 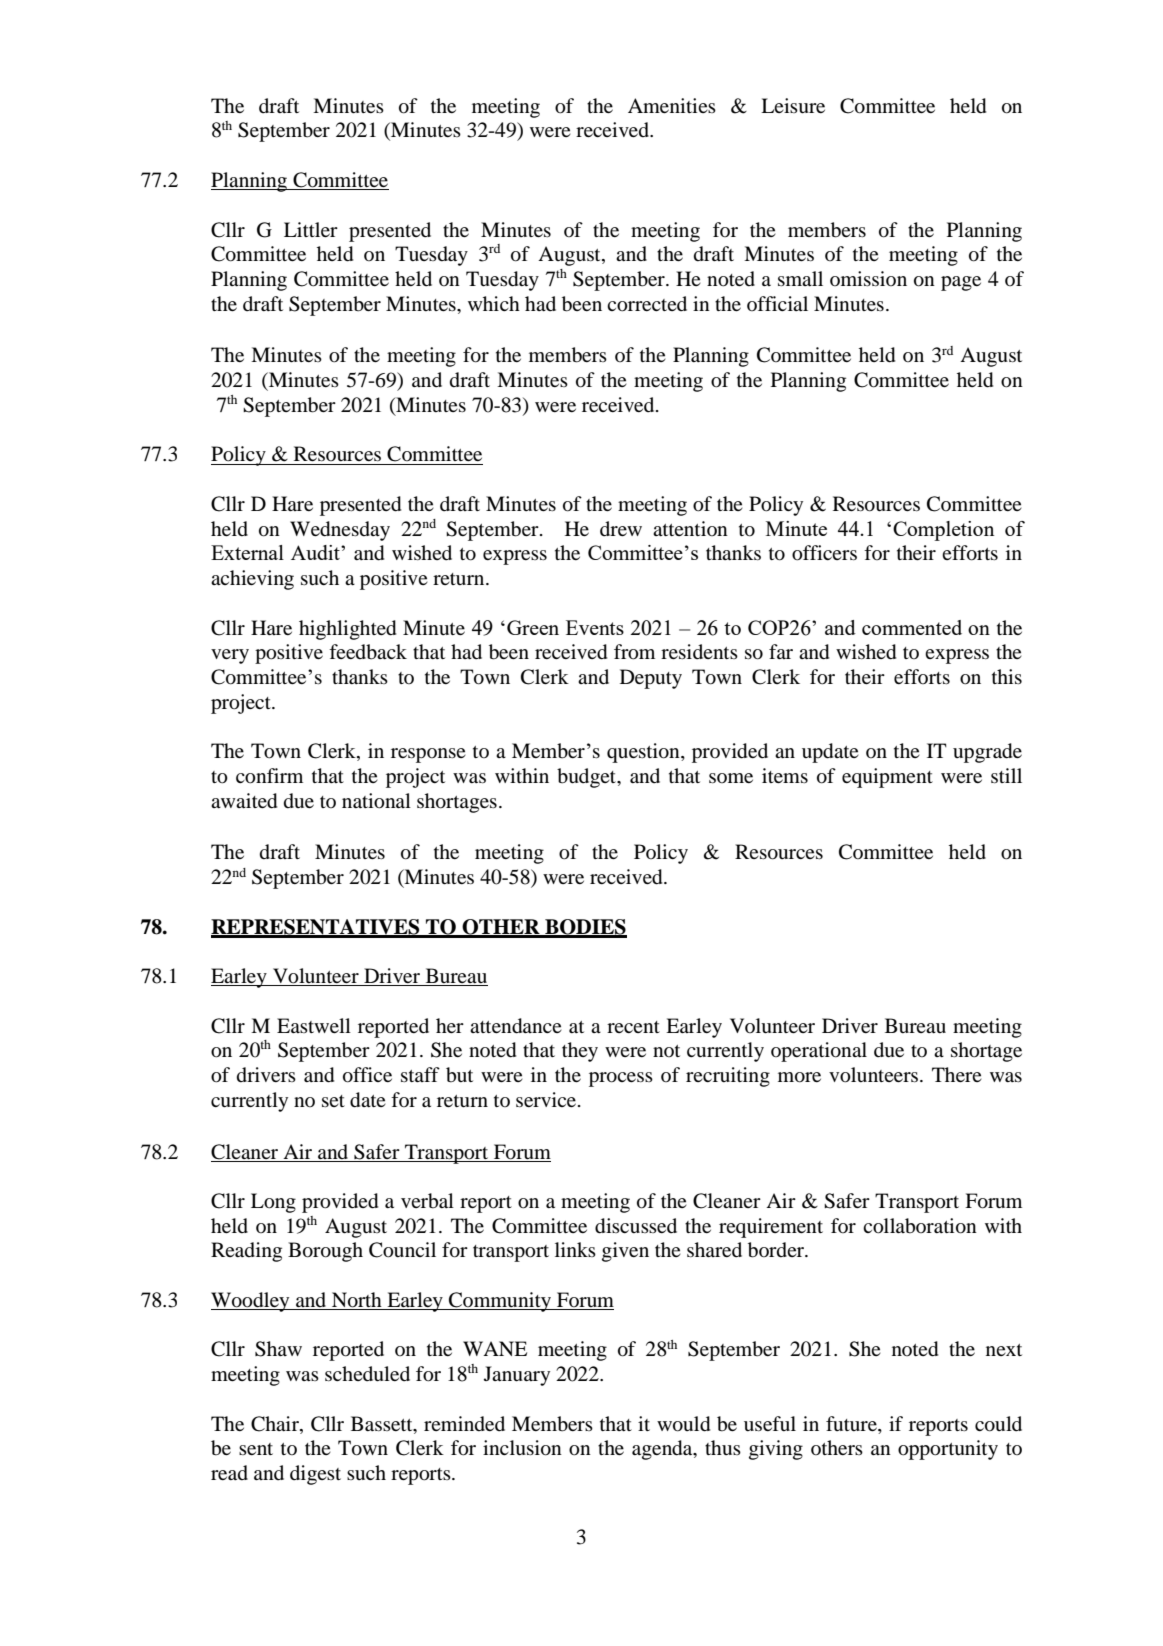 I want to click on Amenities, so click(x=672, y=105).
